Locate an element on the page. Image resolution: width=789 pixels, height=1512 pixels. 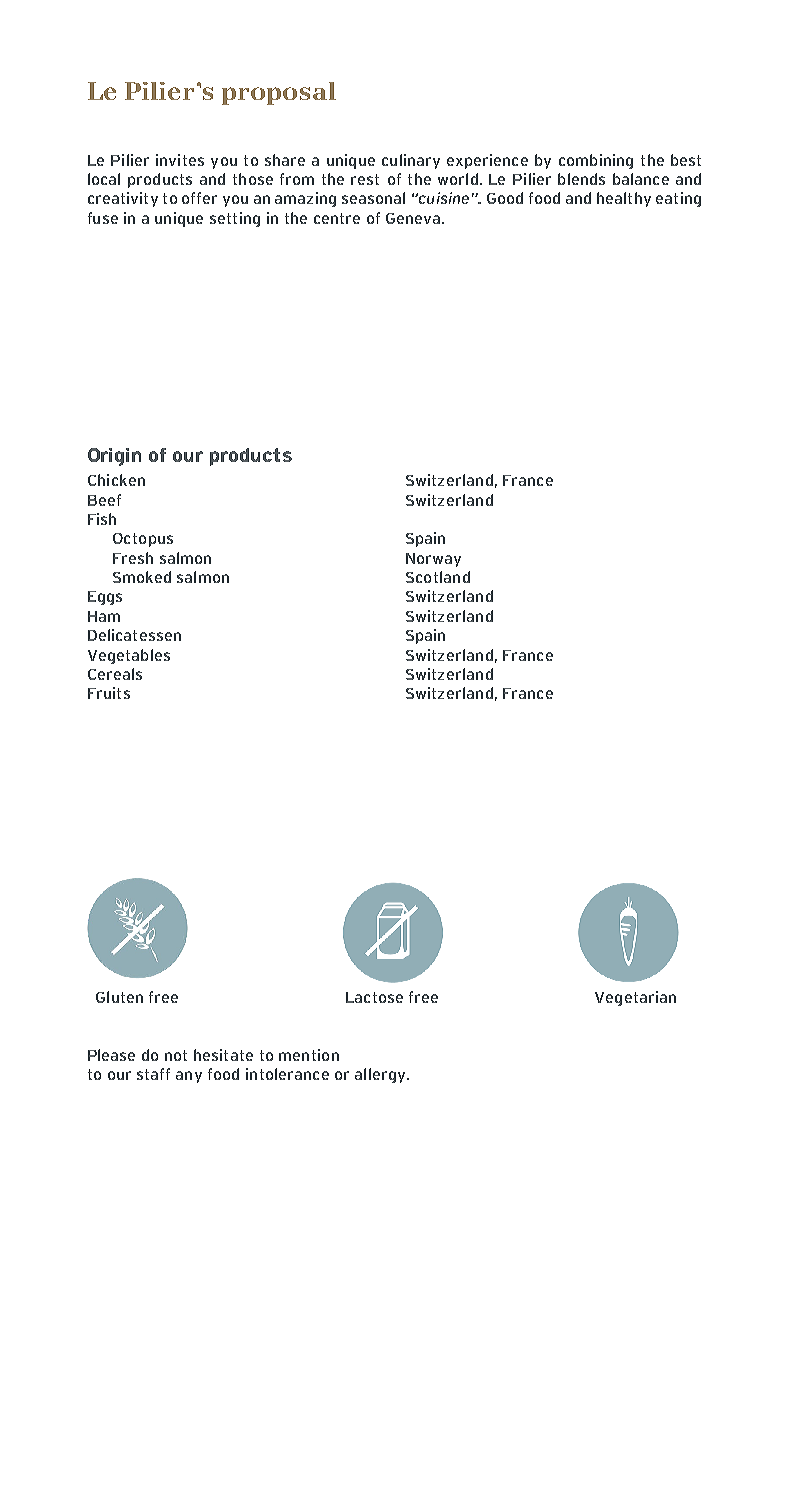
Scotland is located at coordinates (438, 577).
